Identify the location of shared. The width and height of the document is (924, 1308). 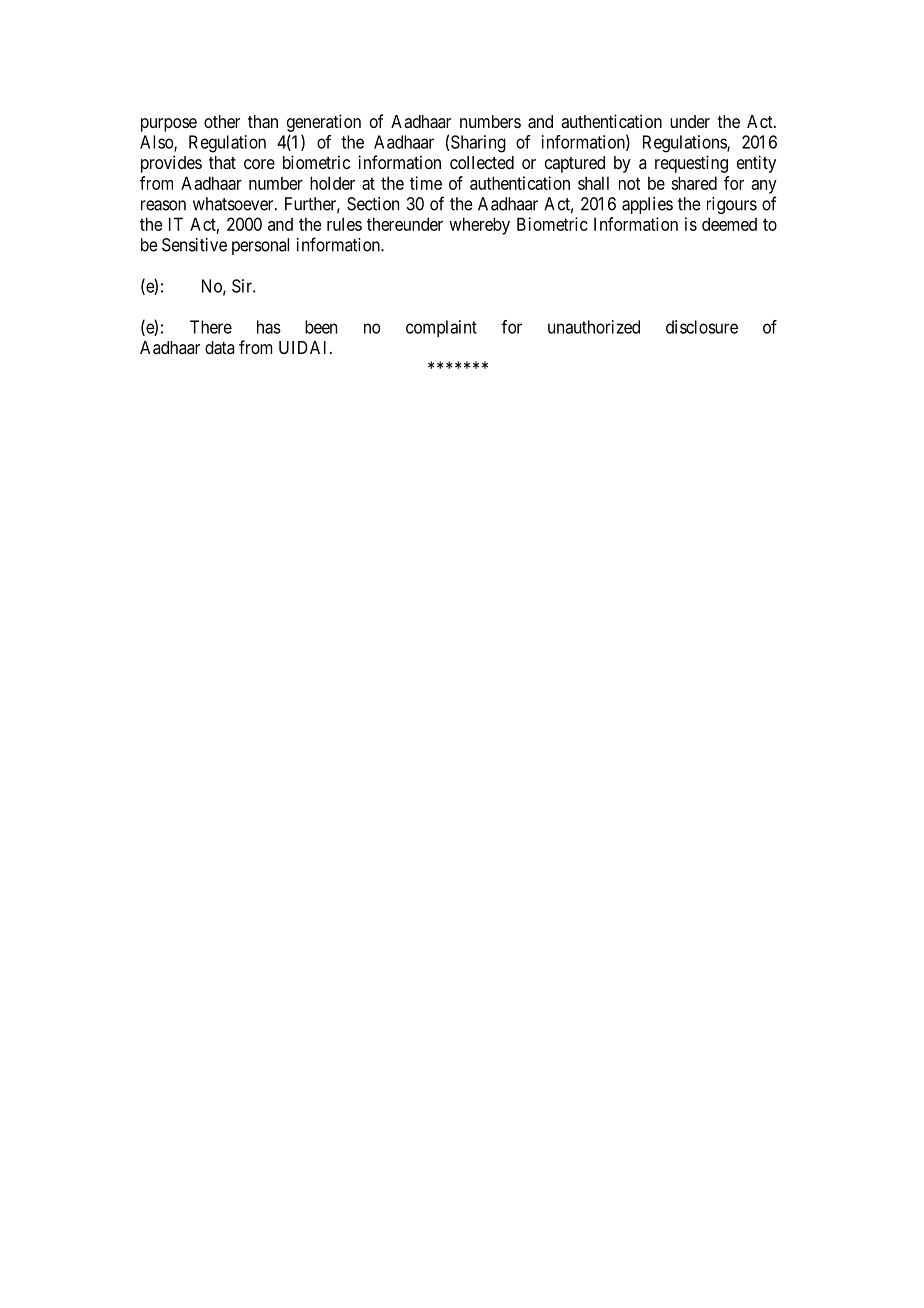
(694, 183).
